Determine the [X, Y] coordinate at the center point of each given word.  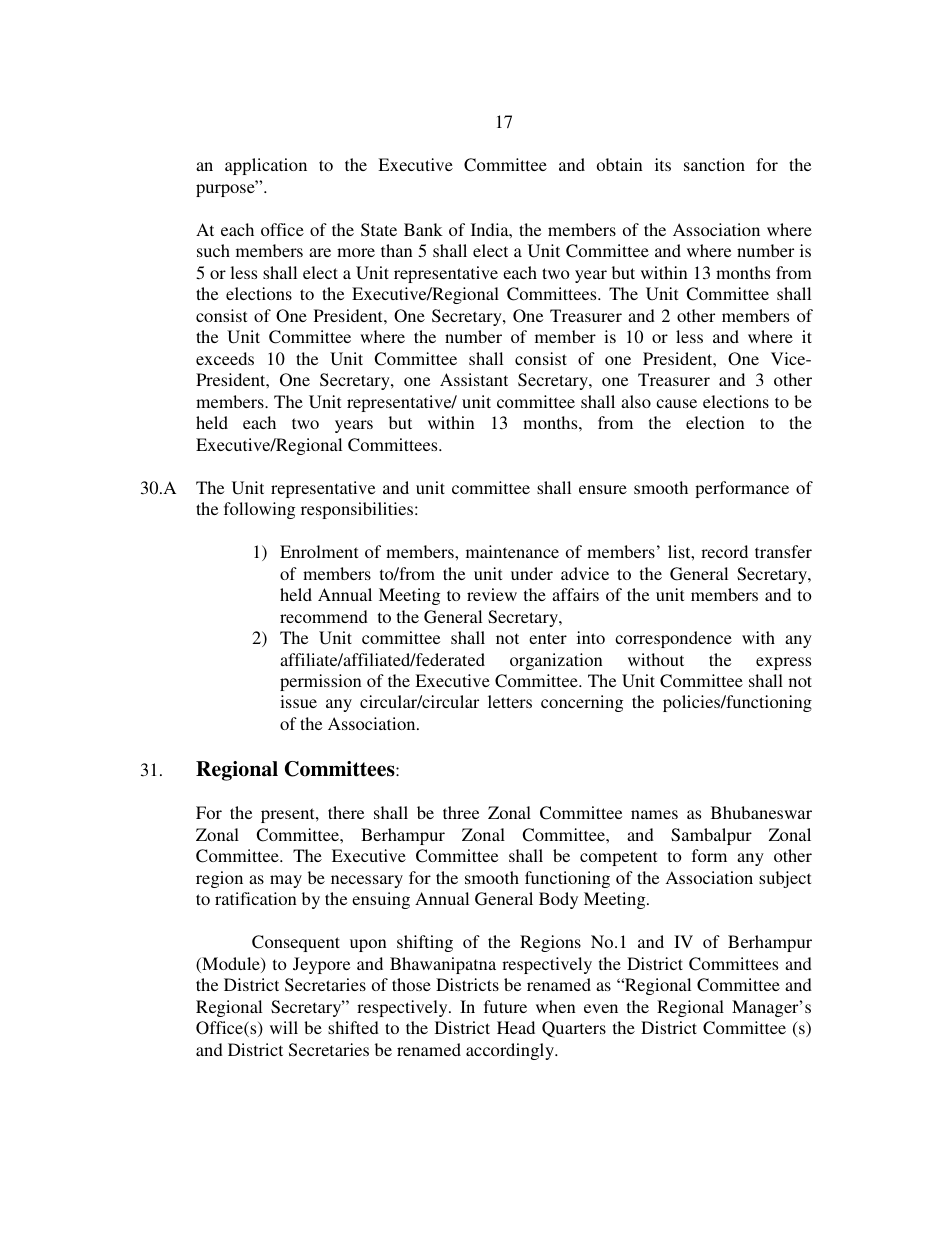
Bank [423, 229]
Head [516, 1027]
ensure [603, 489]
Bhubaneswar [761, 812]
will [284, 1027]
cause [676, 403]
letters [510, 701]
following [259, 510]
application [266, 166]
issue [298, 701]
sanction [714, 164]
